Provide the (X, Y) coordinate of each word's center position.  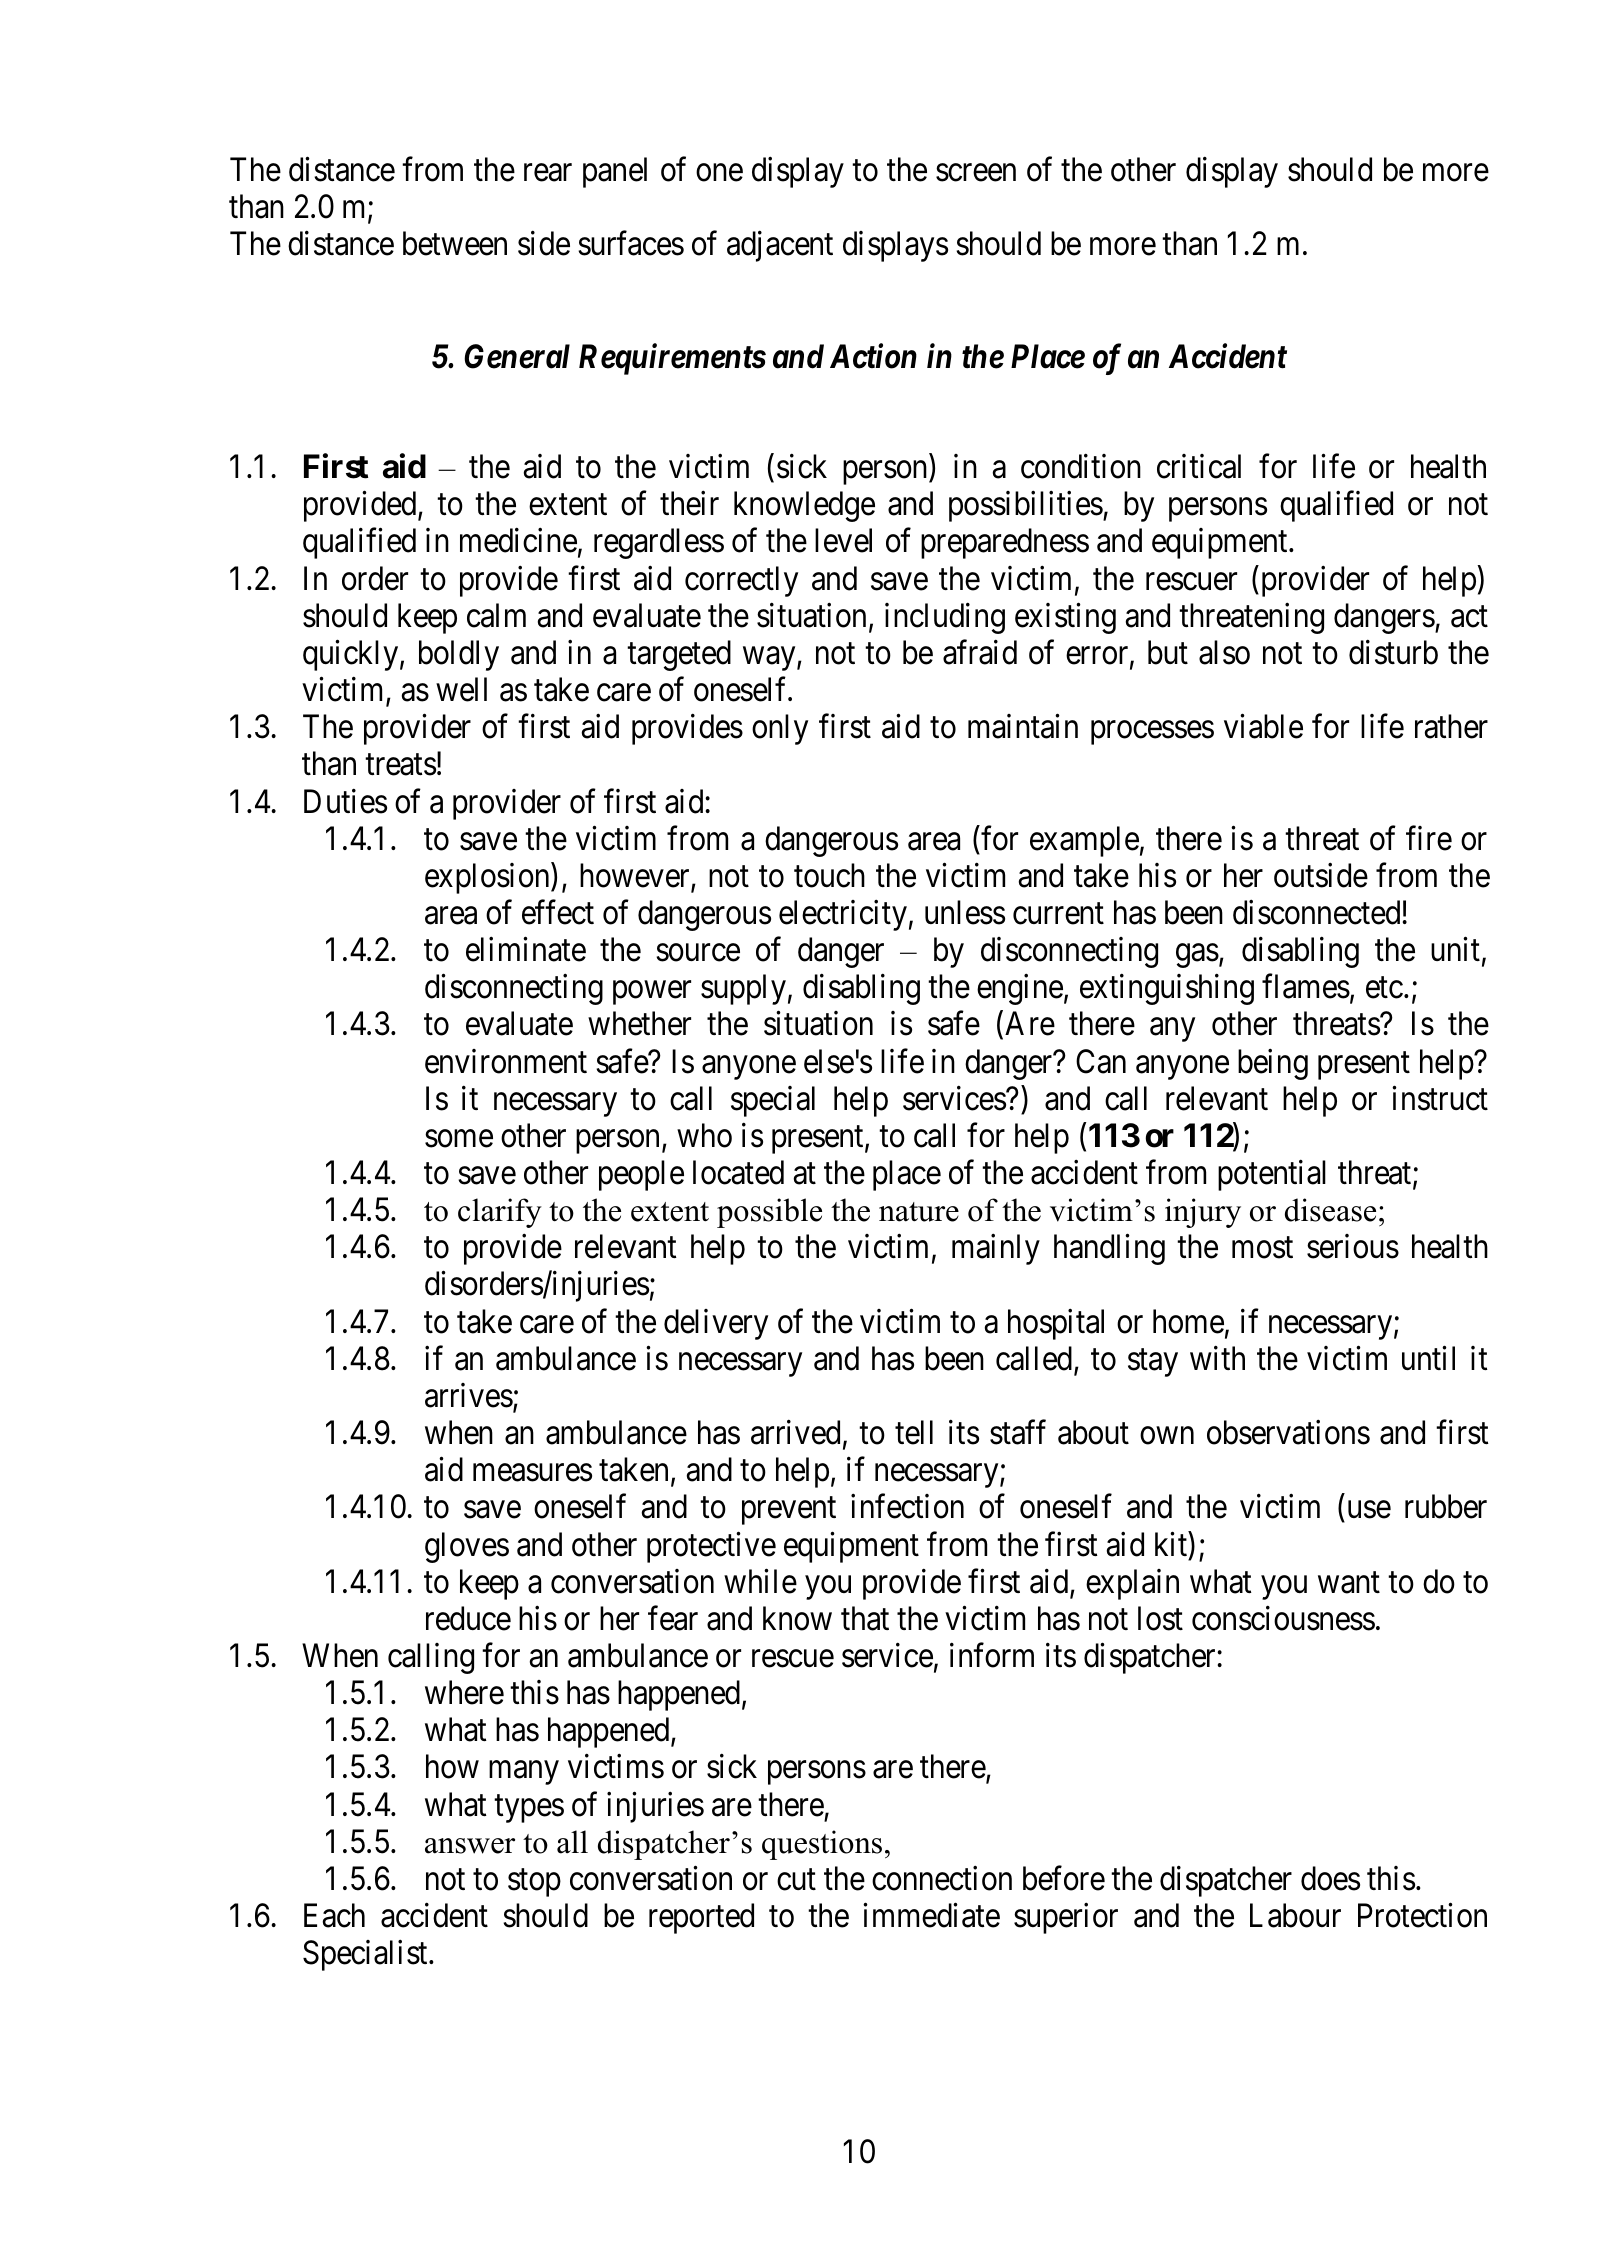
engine (1020, 989)
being (1273, 1064)
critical (1199, 466)
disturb (1393, 652)
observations (1288, 1432)
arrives (469, 1395)
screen (976, 173)
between (455, 243)
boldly (459, 655)
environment (506, 1061)
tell (914, 1432)
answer (470, 1846)
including (945, 618)
